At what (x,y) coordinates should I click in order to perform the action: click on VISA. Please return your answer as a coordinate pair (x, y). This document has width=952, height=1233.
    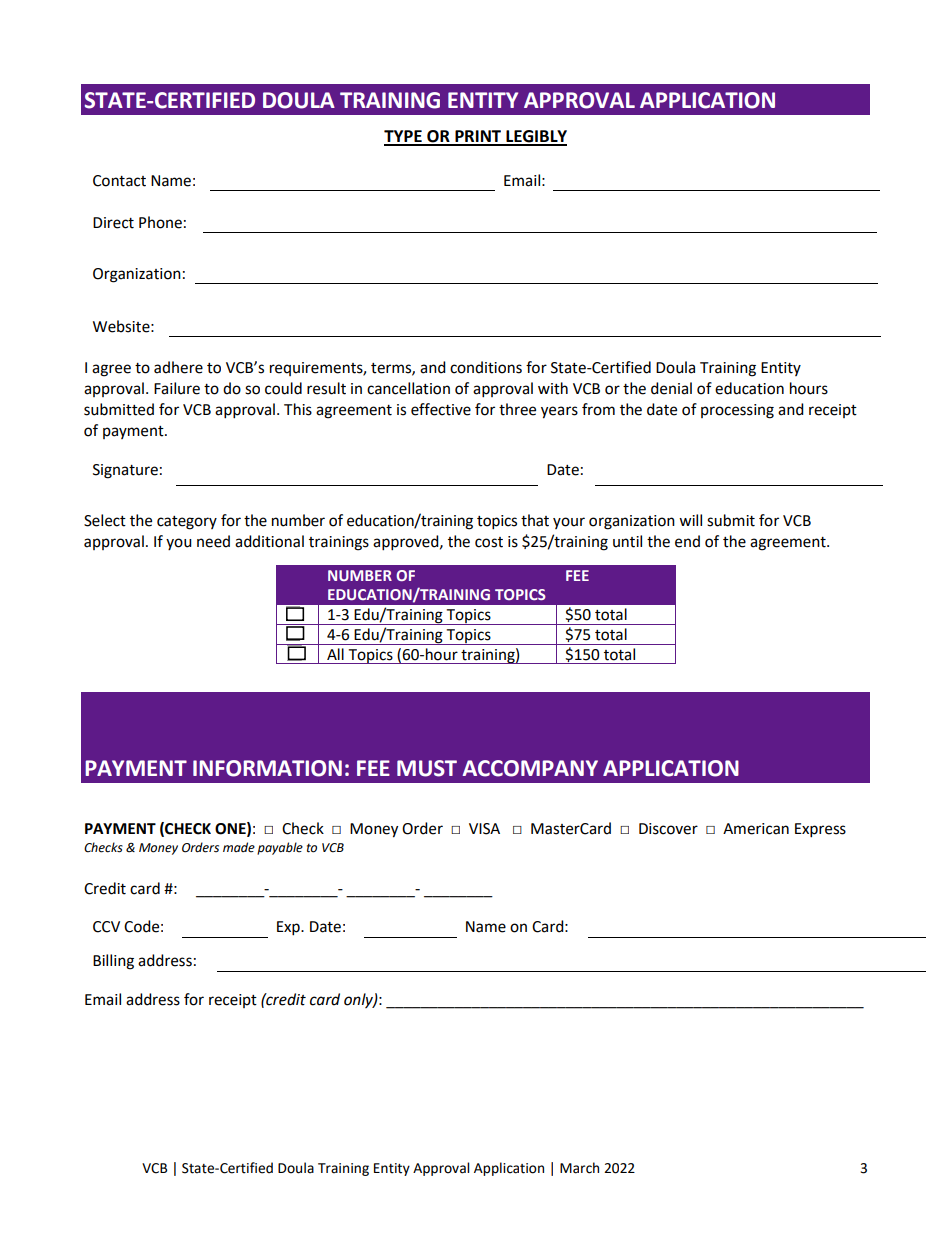
    Looking at the image, I should click on (484, 829).
